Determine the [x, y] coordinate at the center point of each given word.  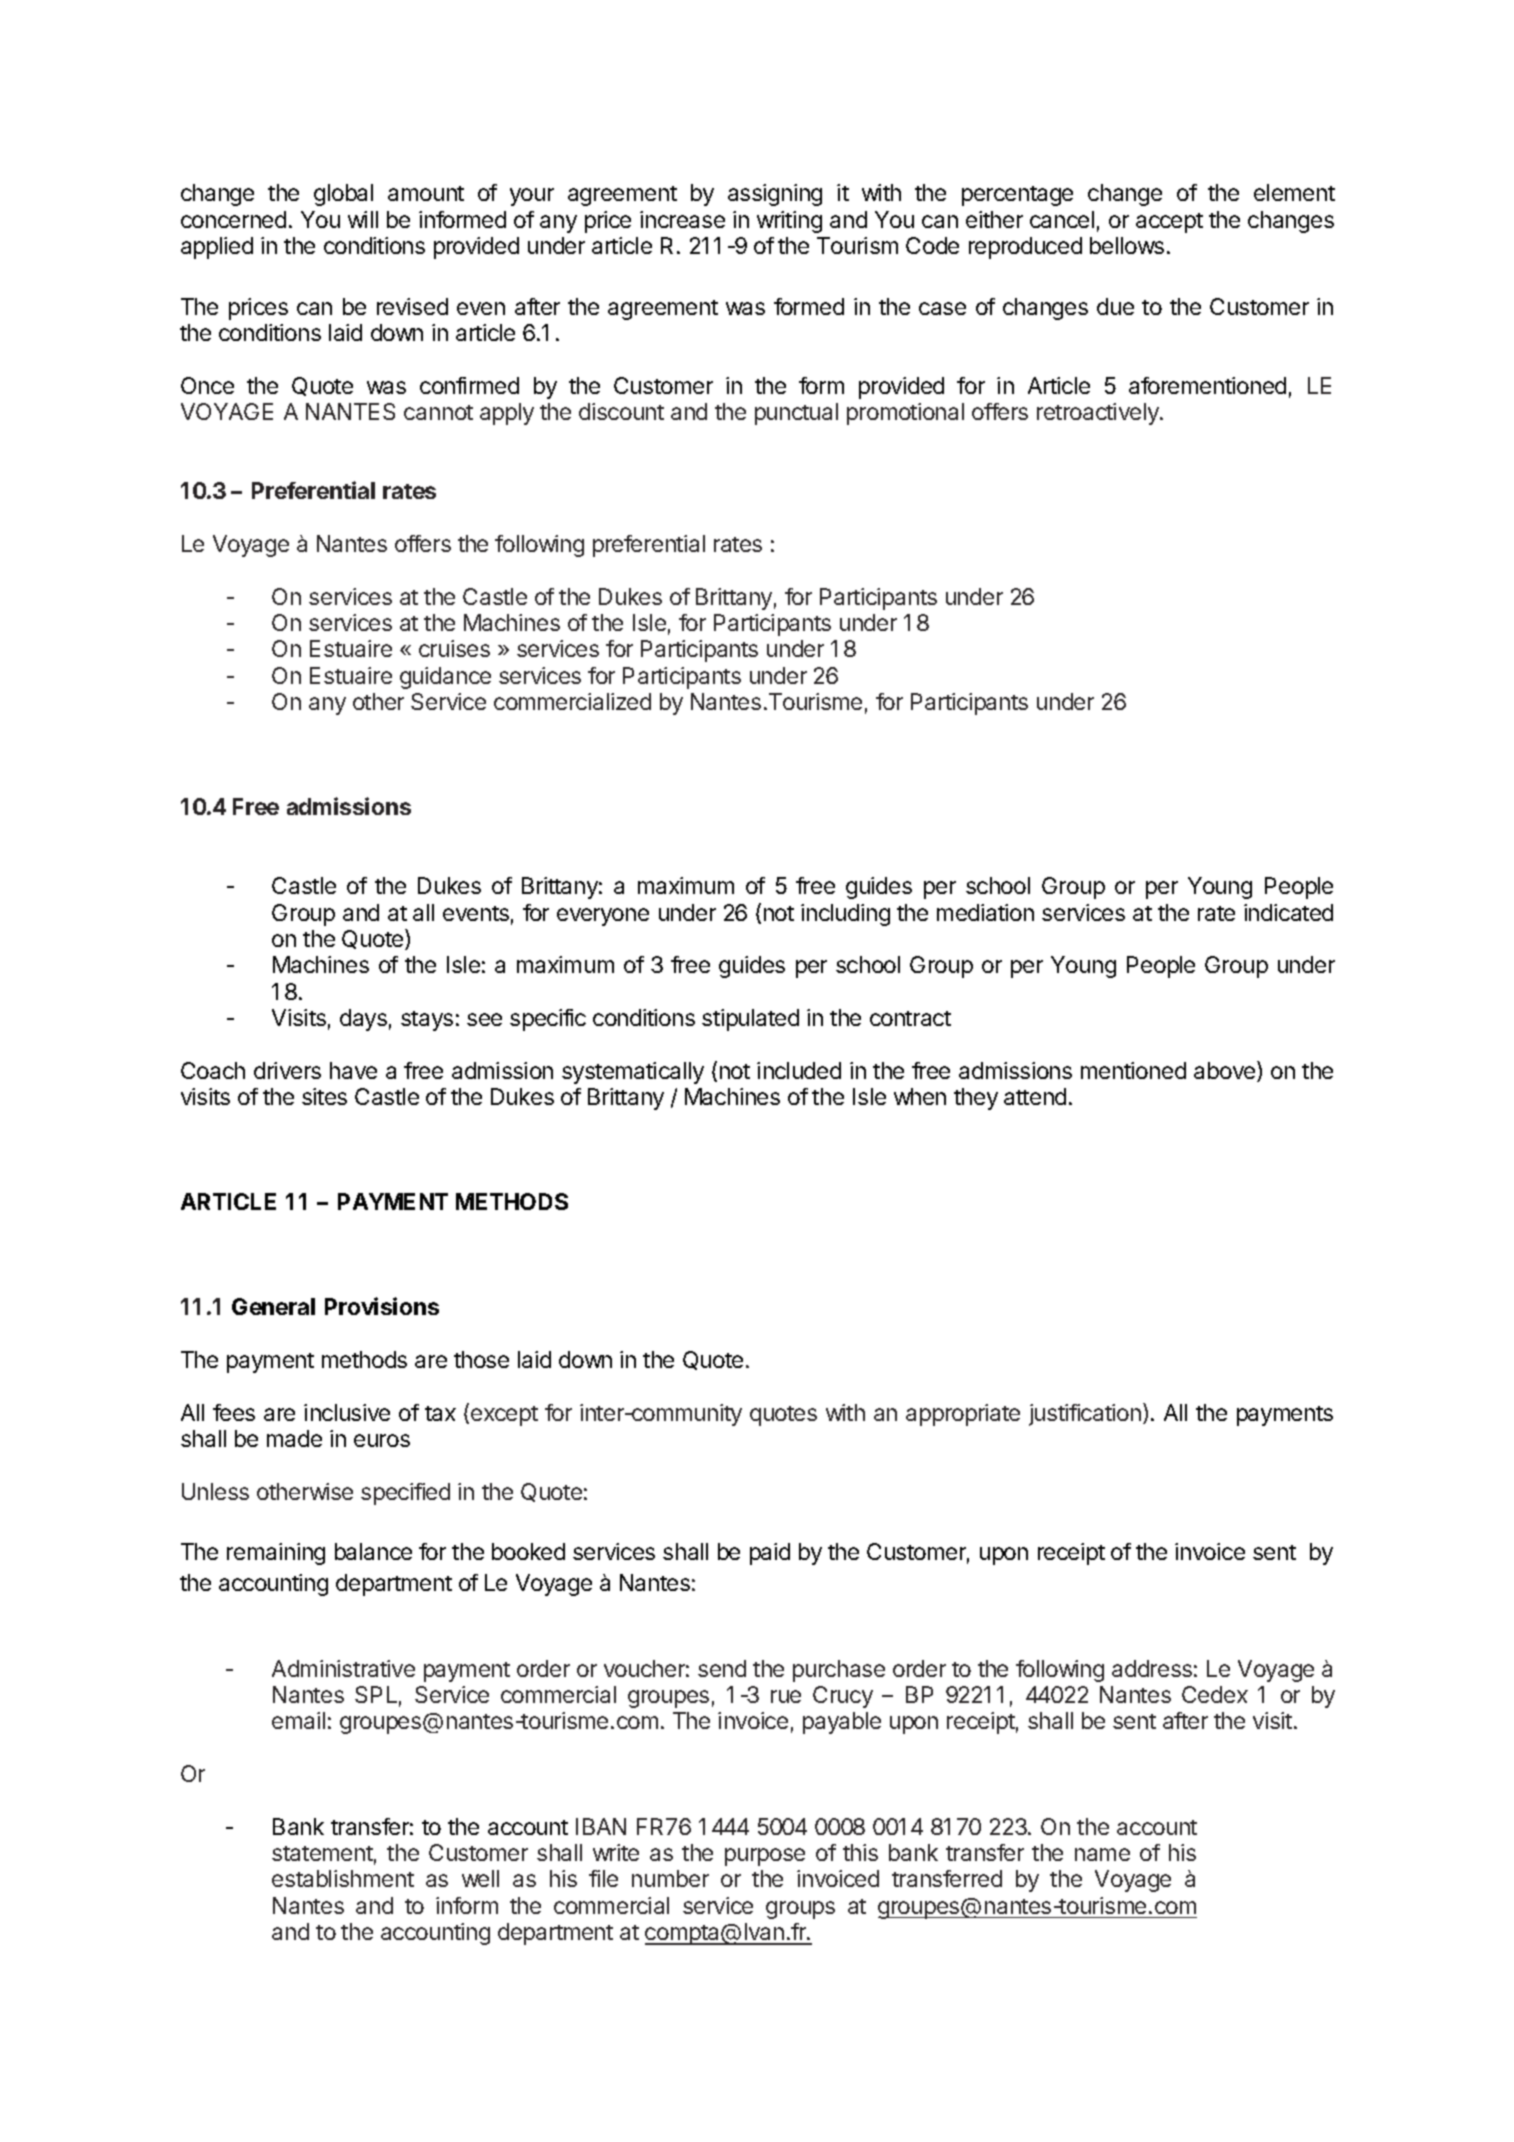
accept [1169, 223]
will [363, 219]
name [1102, 1854]
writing [789, 222]
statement [322, 1853]
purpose [765, 1857]
